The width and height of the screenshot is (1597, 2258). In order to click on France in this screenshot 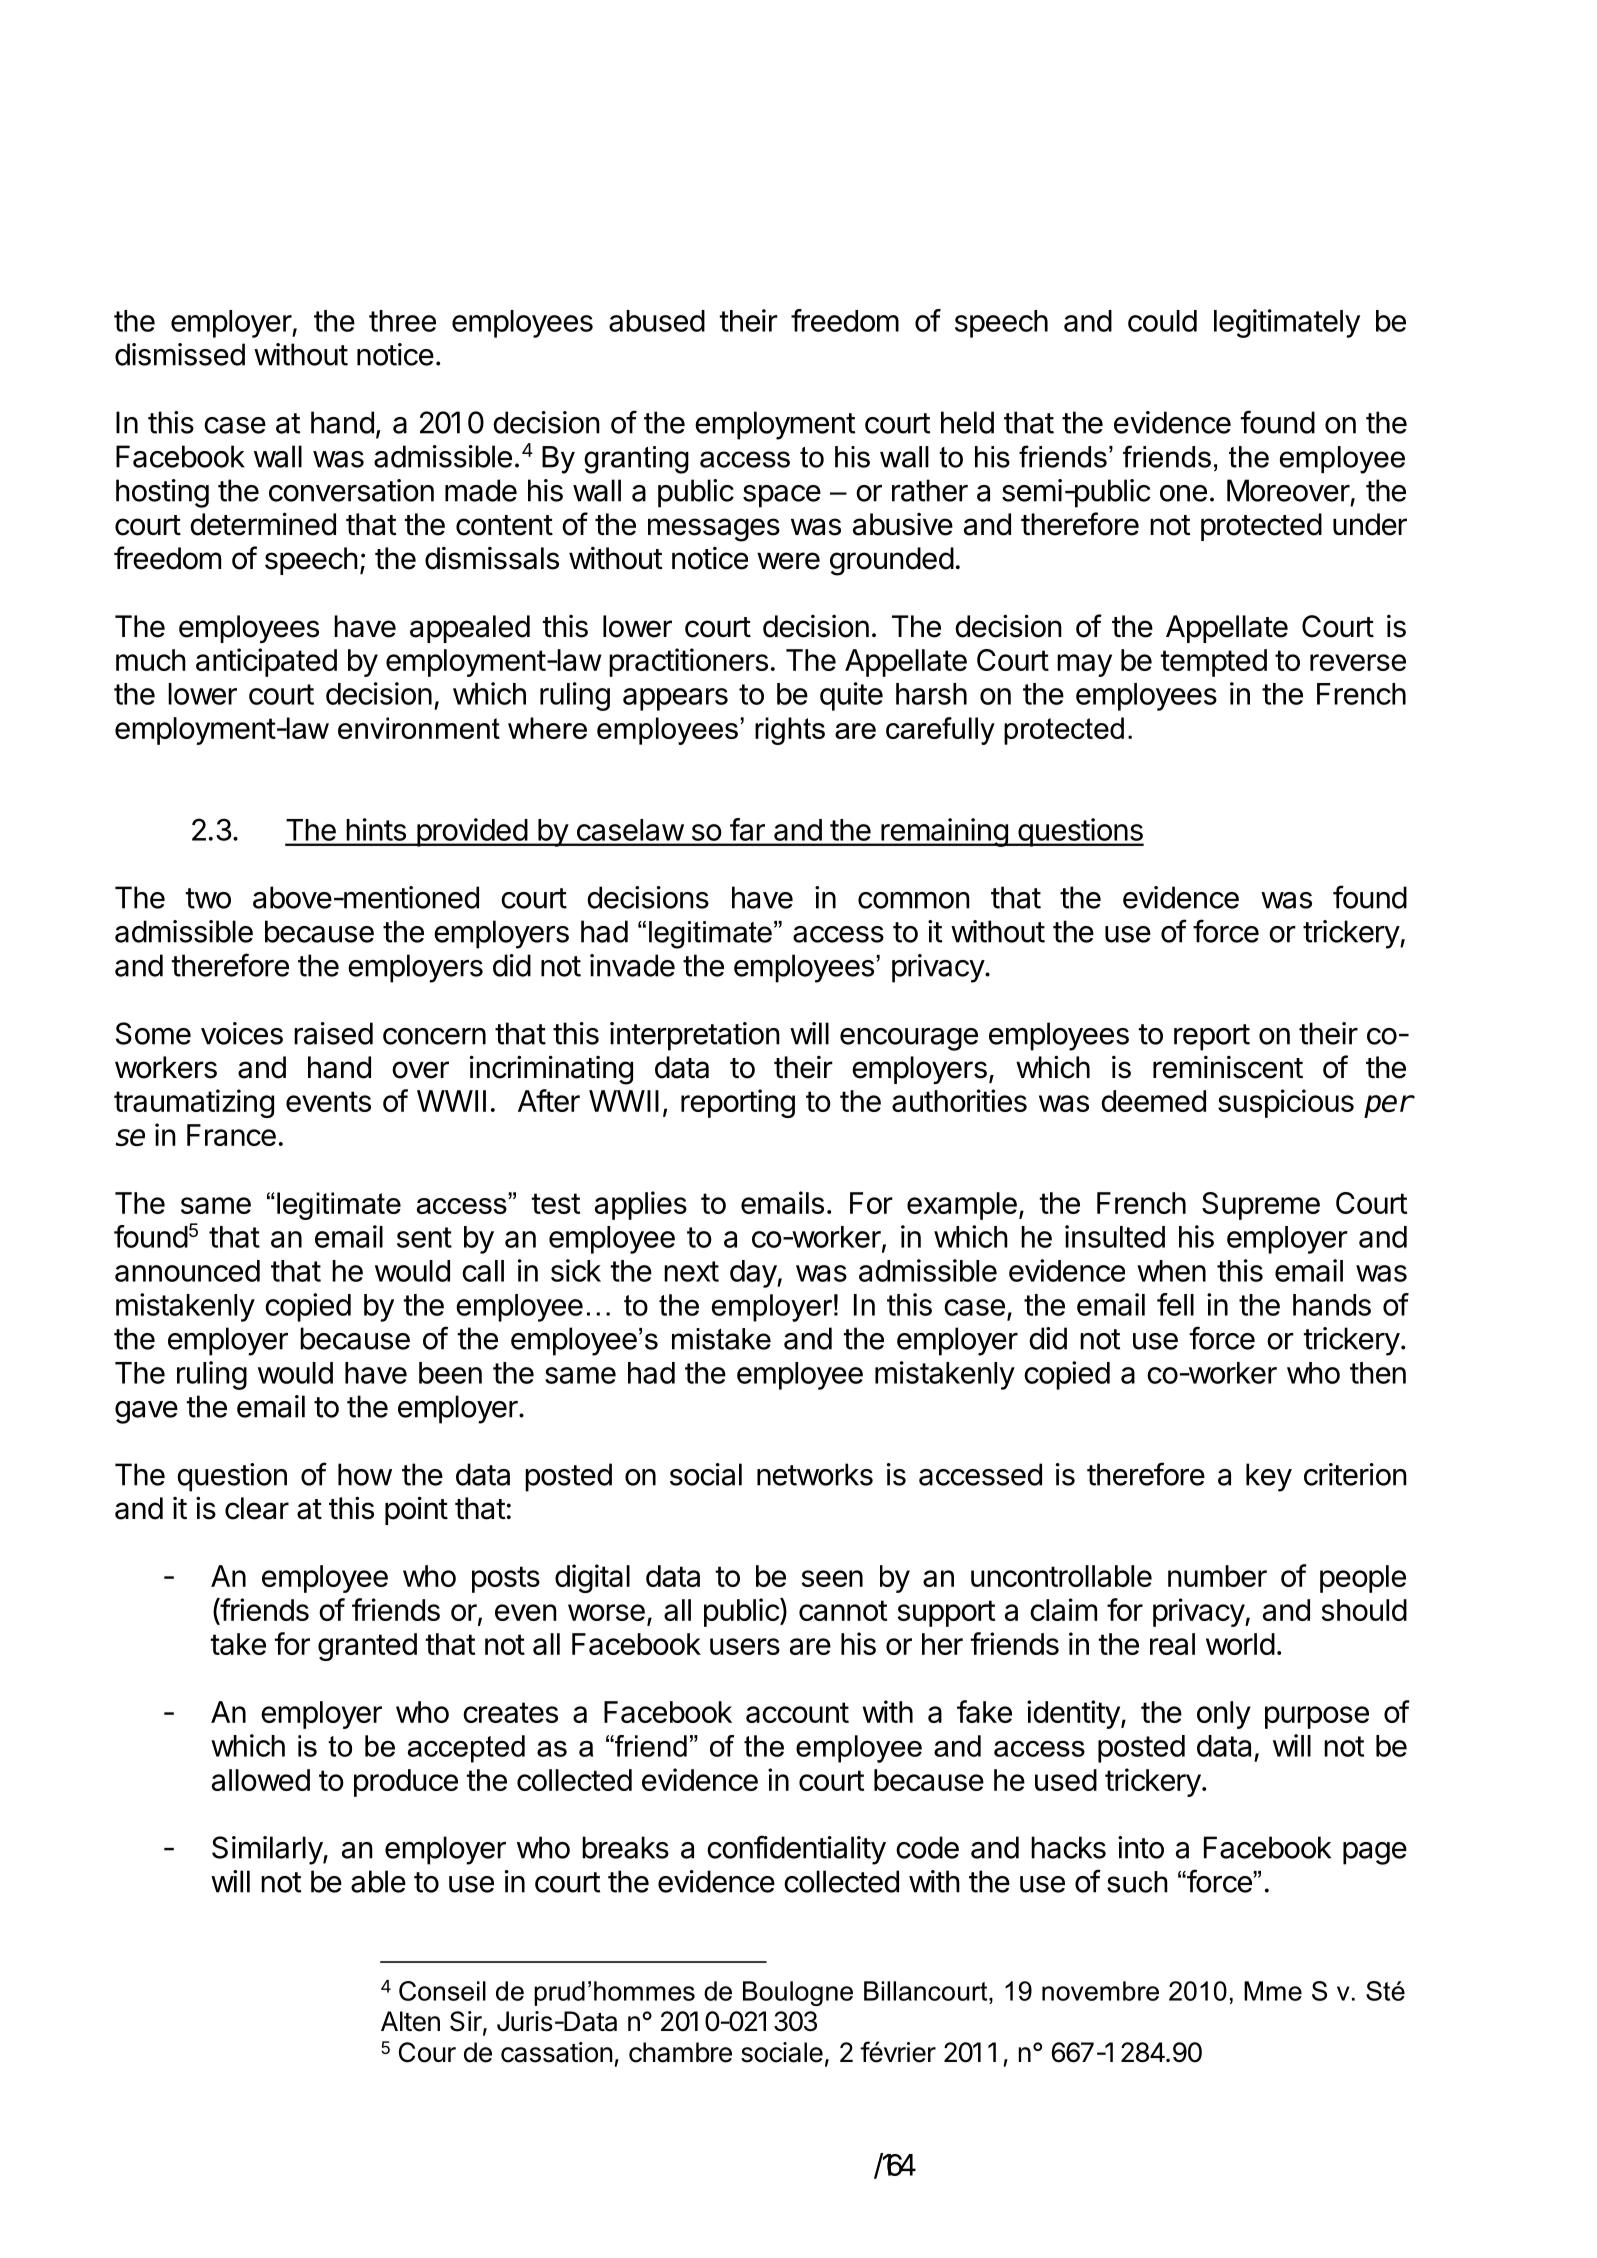, I will do `click(231, 1135)`.
